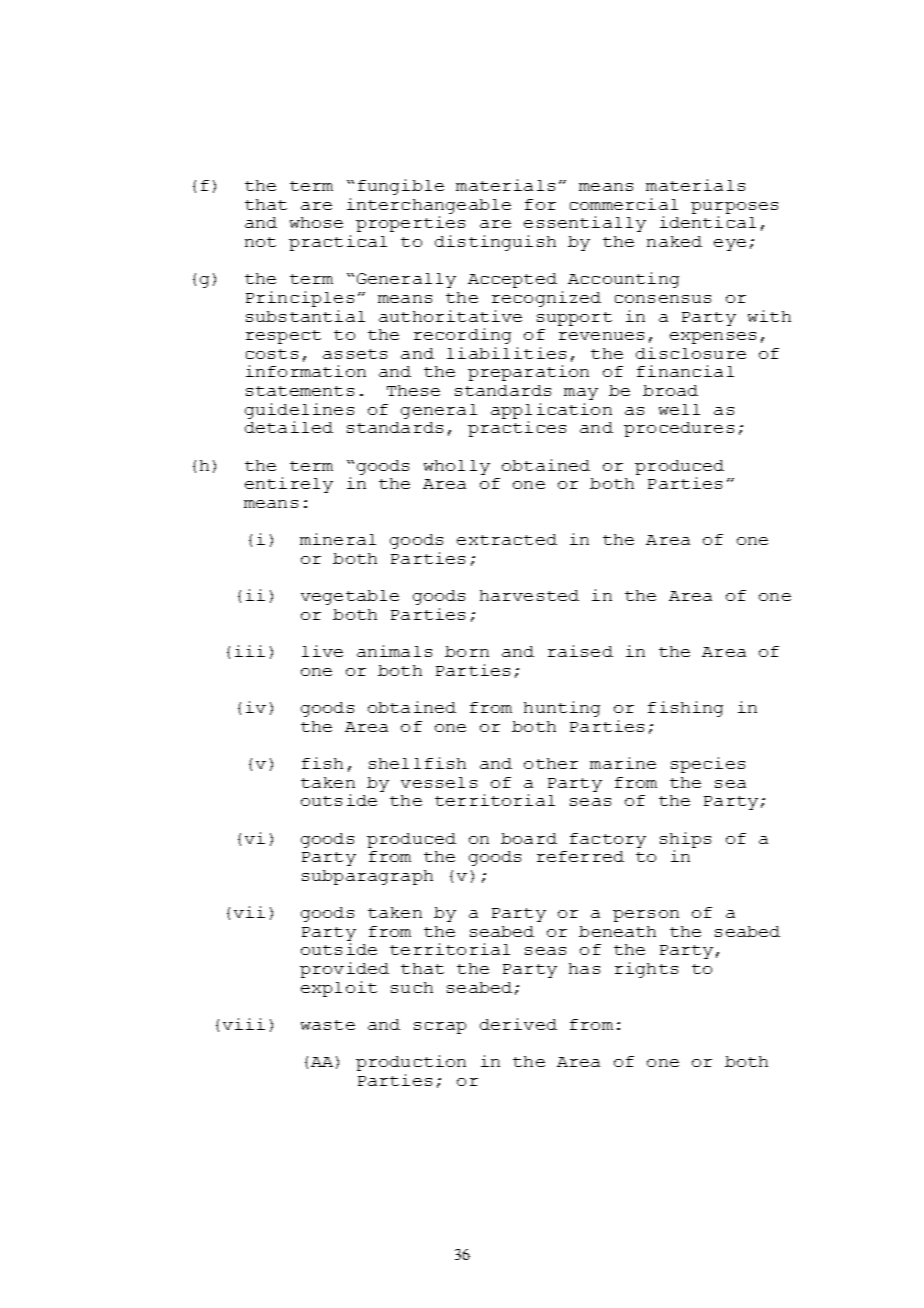  What do you see at coordinates (299, 411) in the document?
I see `guidelines` at bounding box center [299, 411].
